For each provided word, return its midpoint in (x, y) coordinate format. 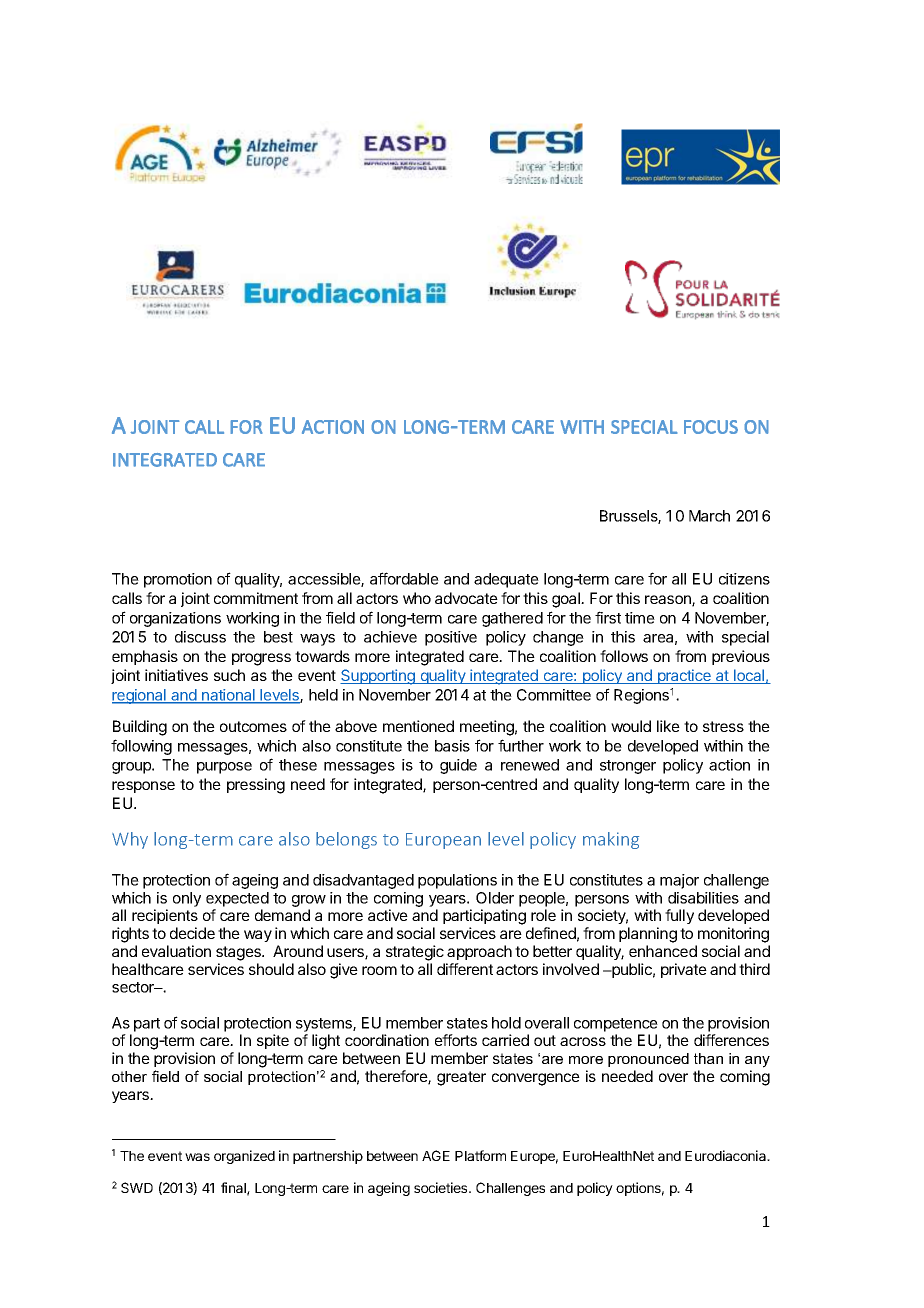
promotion (178, 580)
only (187, 899)
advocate (466, 598)
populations (457, 881)
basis (452, 746)
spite (273, 1041)
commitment (256, 598)
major (679, 881)
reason (669, 601)
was (197, 1157)
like (668, 726)
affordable (404, 578)
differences (731, 1040)
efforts (456, 1040)
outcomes (253, 726)
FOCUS (711, 427)
